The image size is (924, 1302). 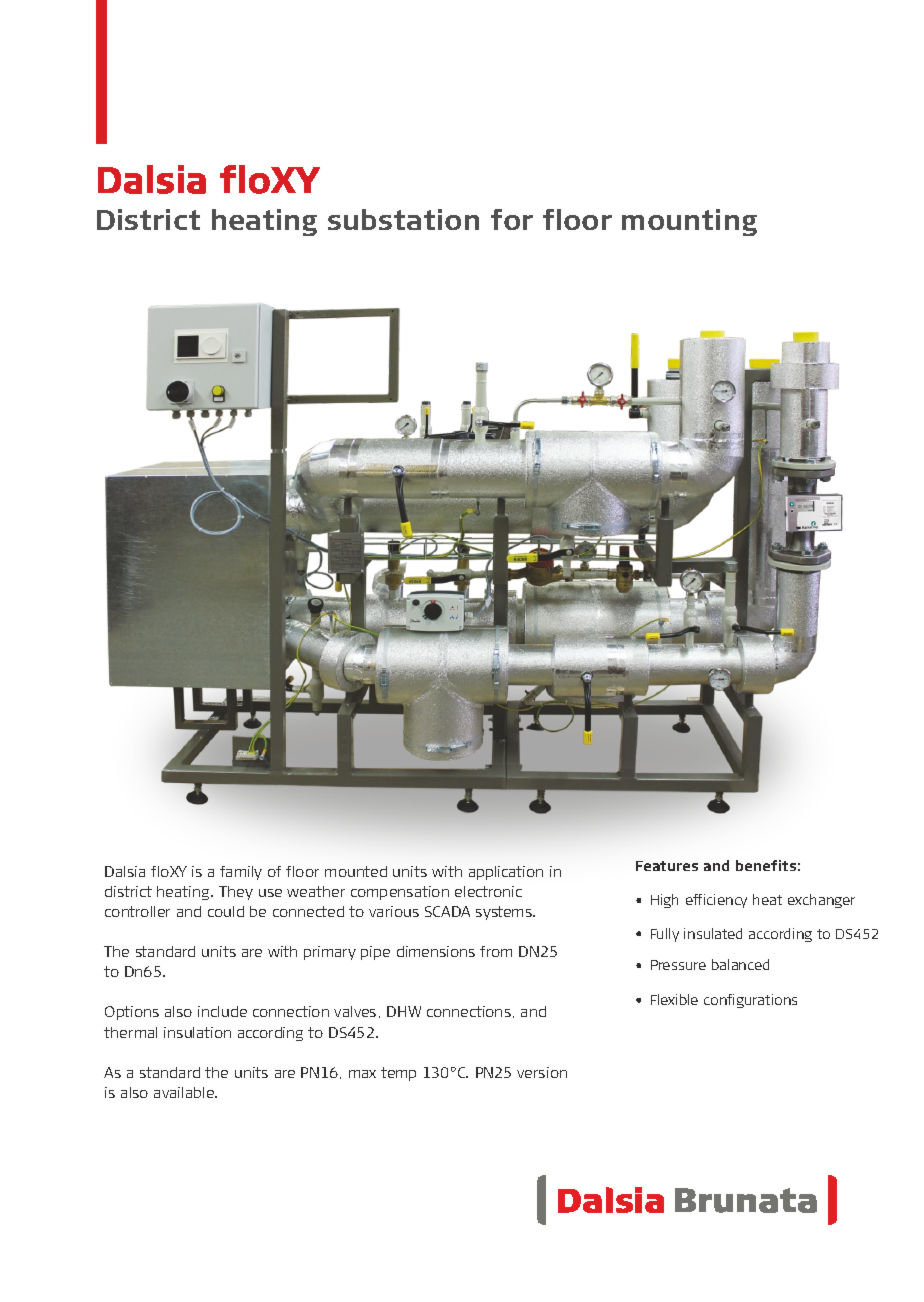 I want to click on Features, so click(x=667, y=866).
